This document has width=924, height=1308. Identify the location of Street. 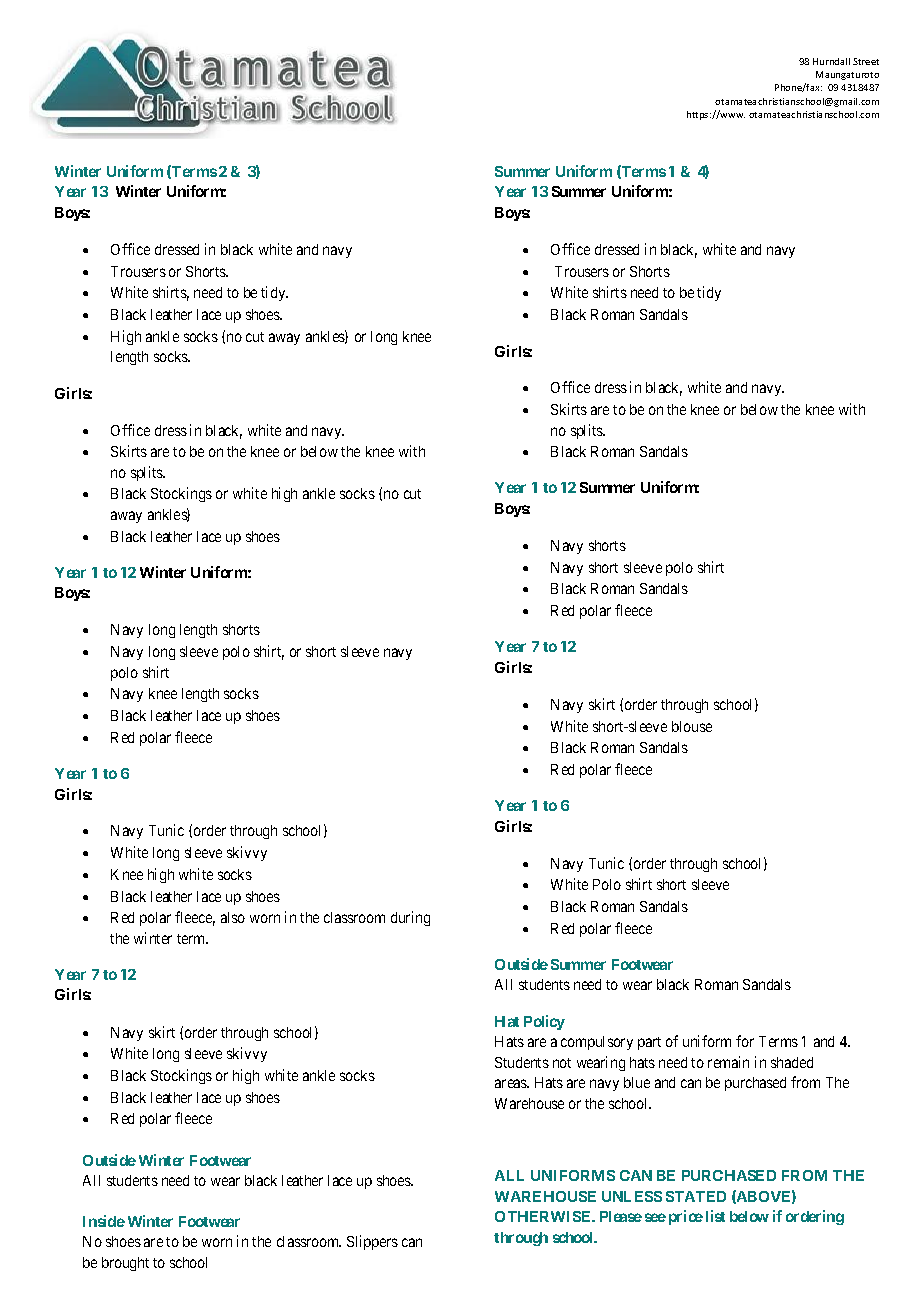
(866, 61).
